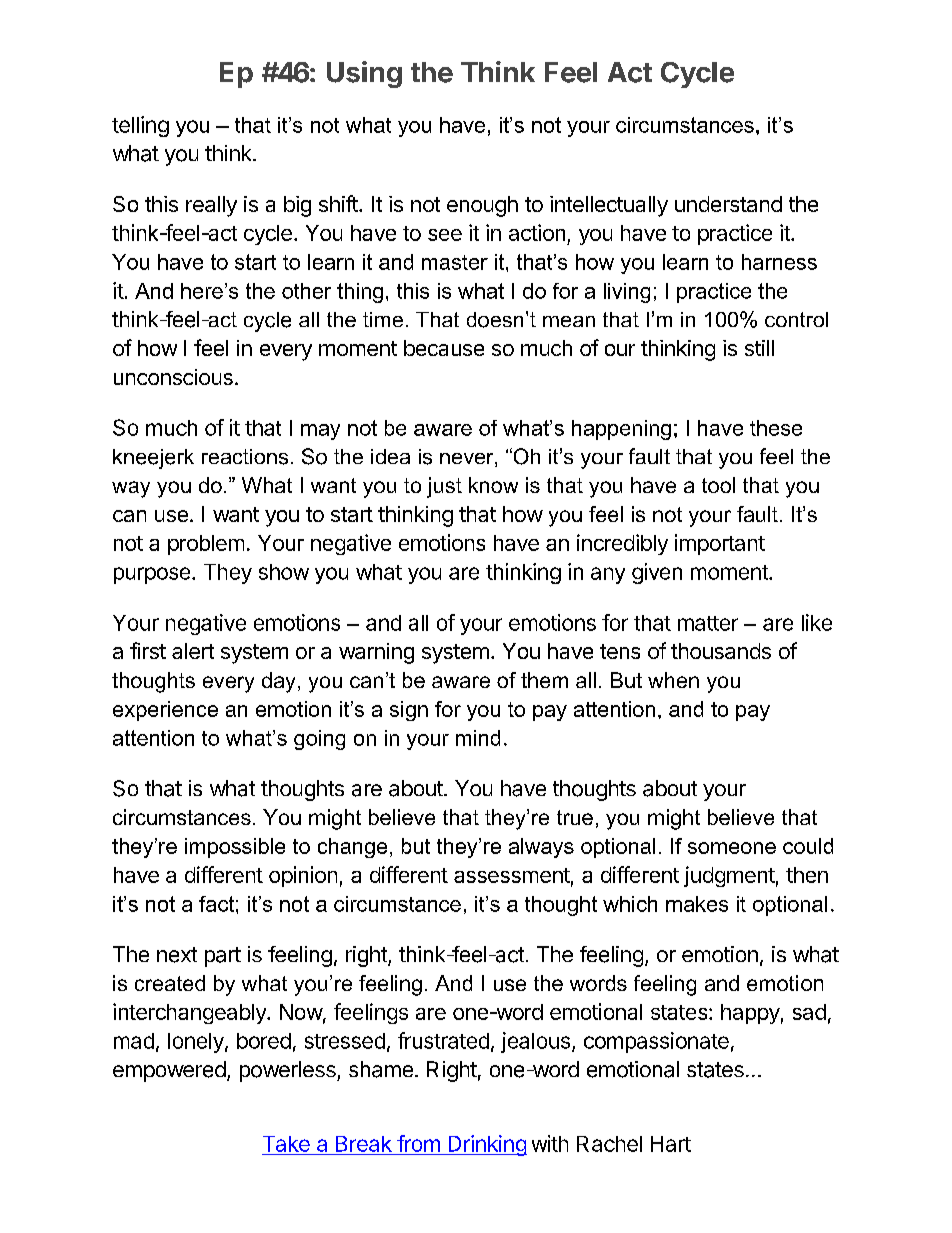  What do you see at coordinates (759, 348) in the screenshot?
I see `still` at bounding box center [759, 348].
